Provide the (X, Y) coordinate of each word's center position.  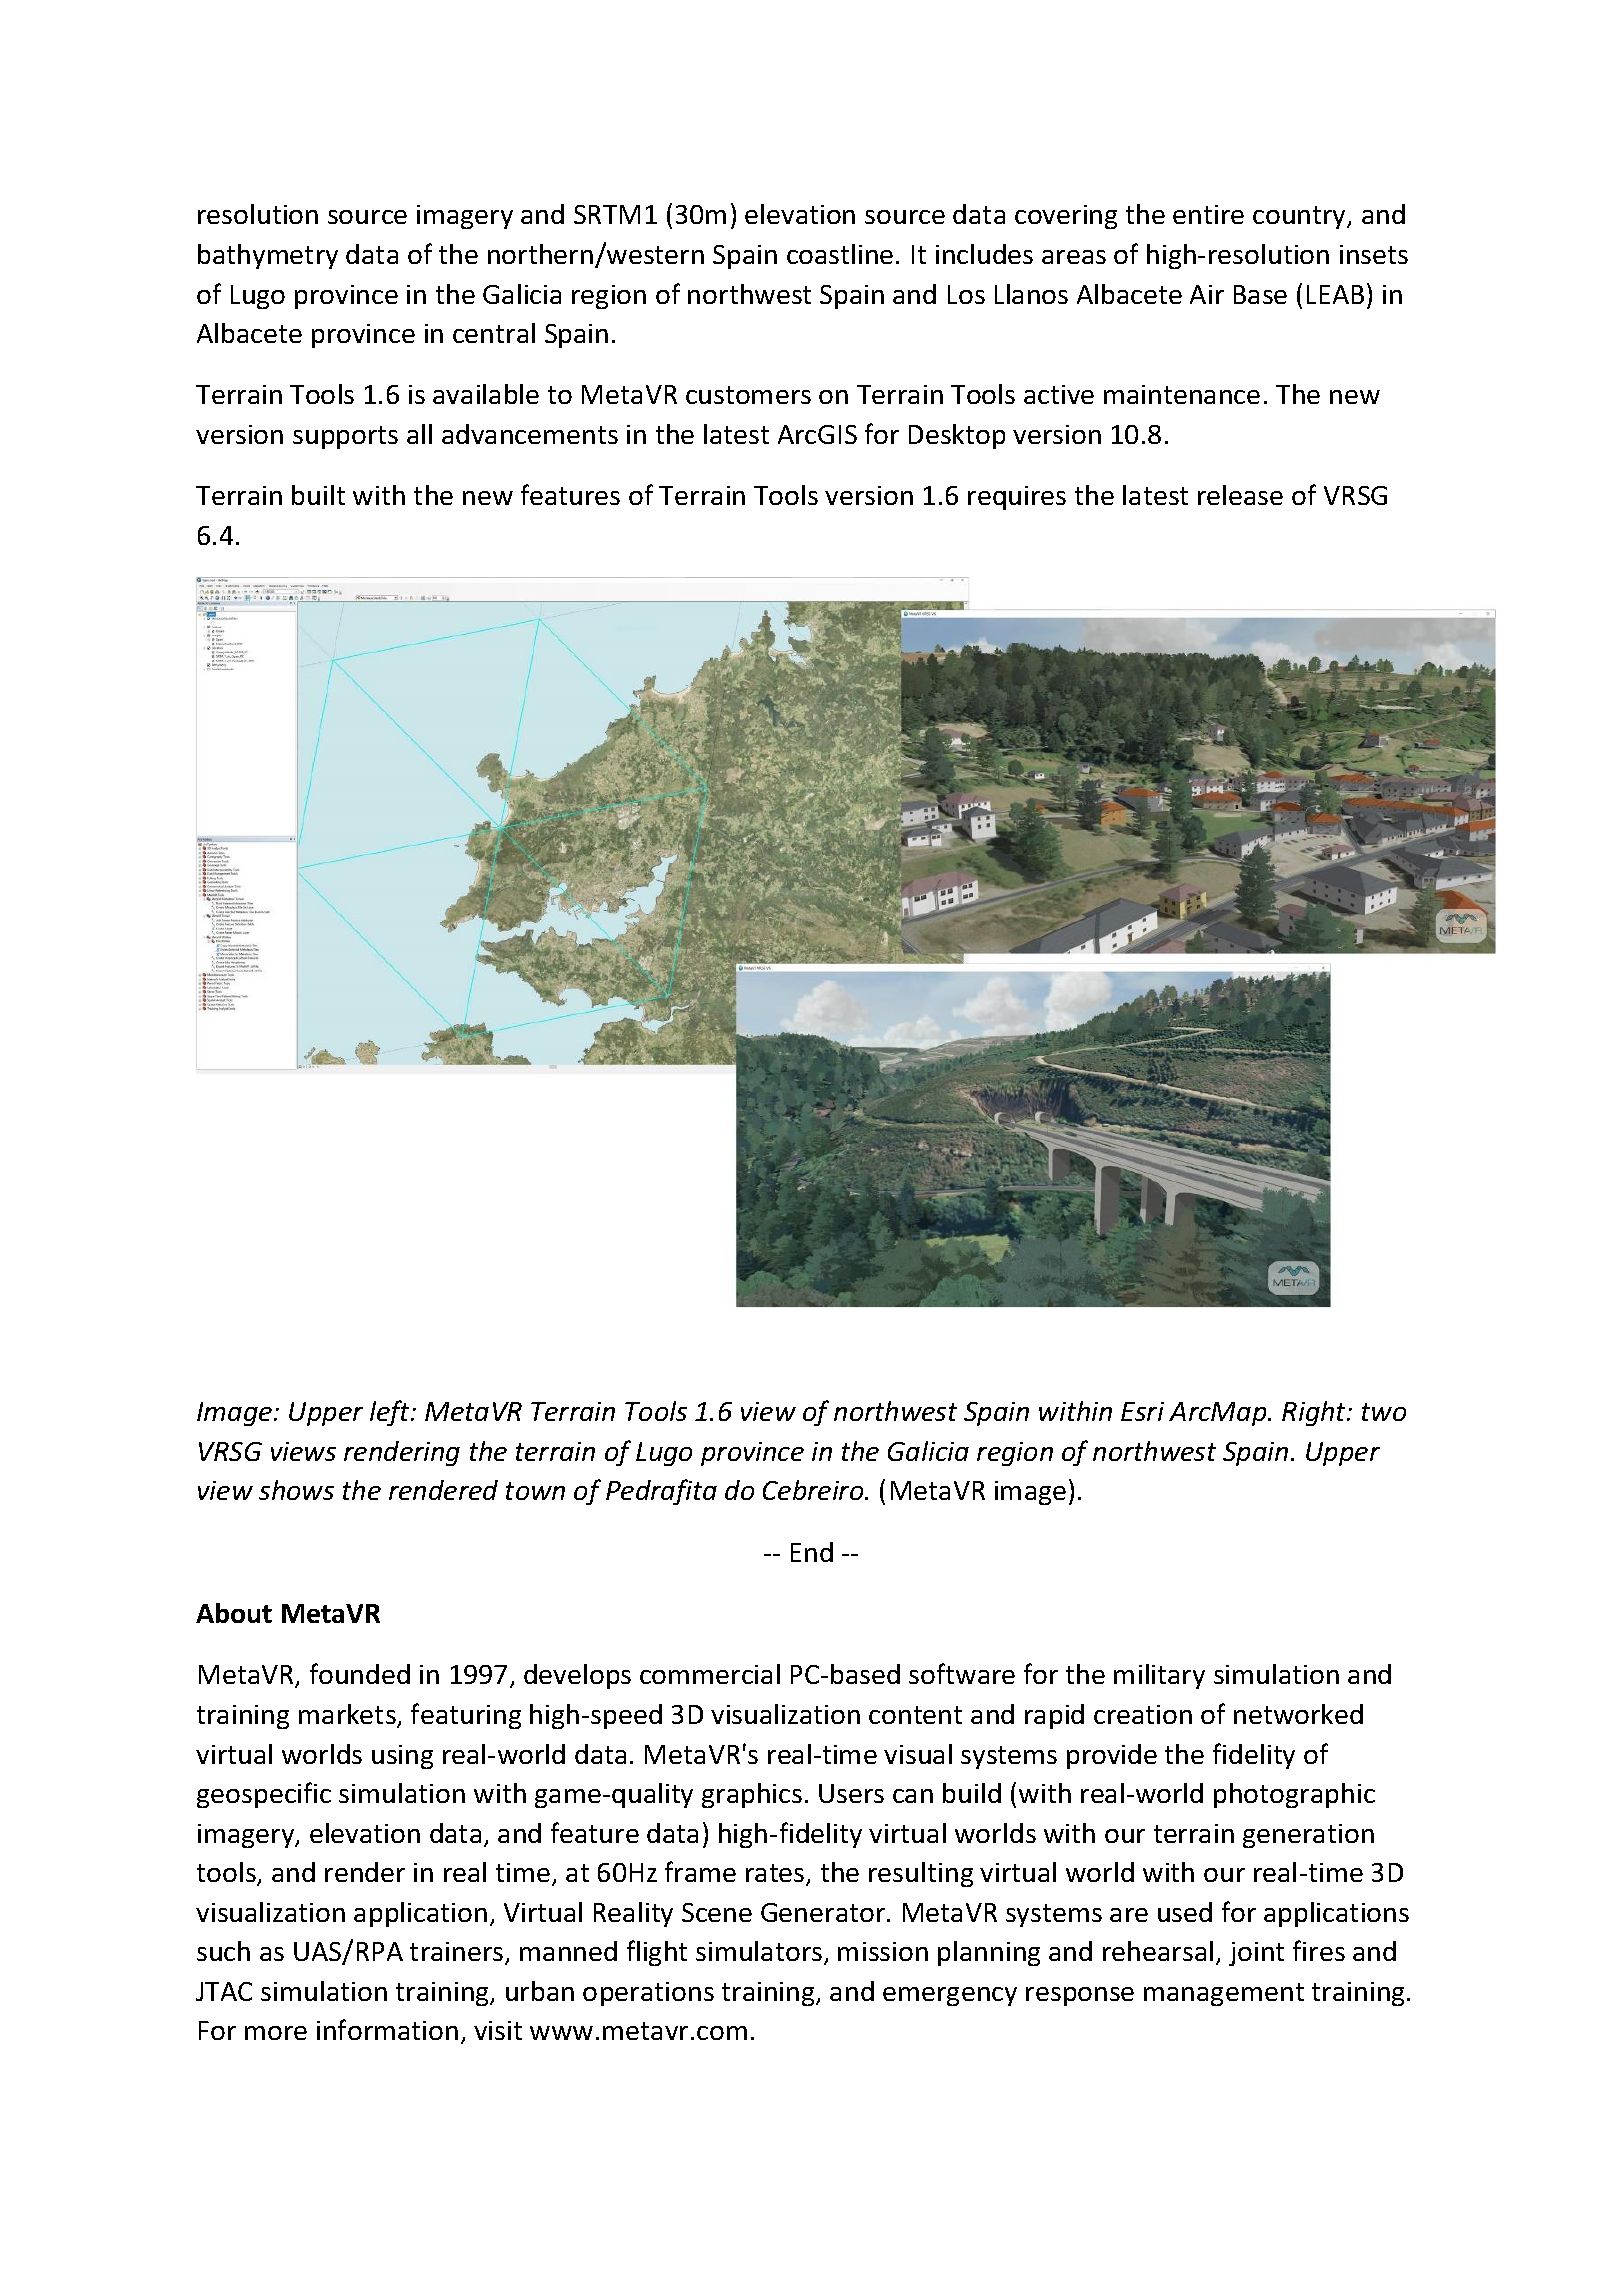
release (1240, 495)
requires (1017, 498)
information (387, 2029)
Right (1315, 1413)
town (535, 1491)
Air (1207, 294)
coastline (840, 254)
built (318, 495)
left (391, 1413)
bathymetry (268, 256)
